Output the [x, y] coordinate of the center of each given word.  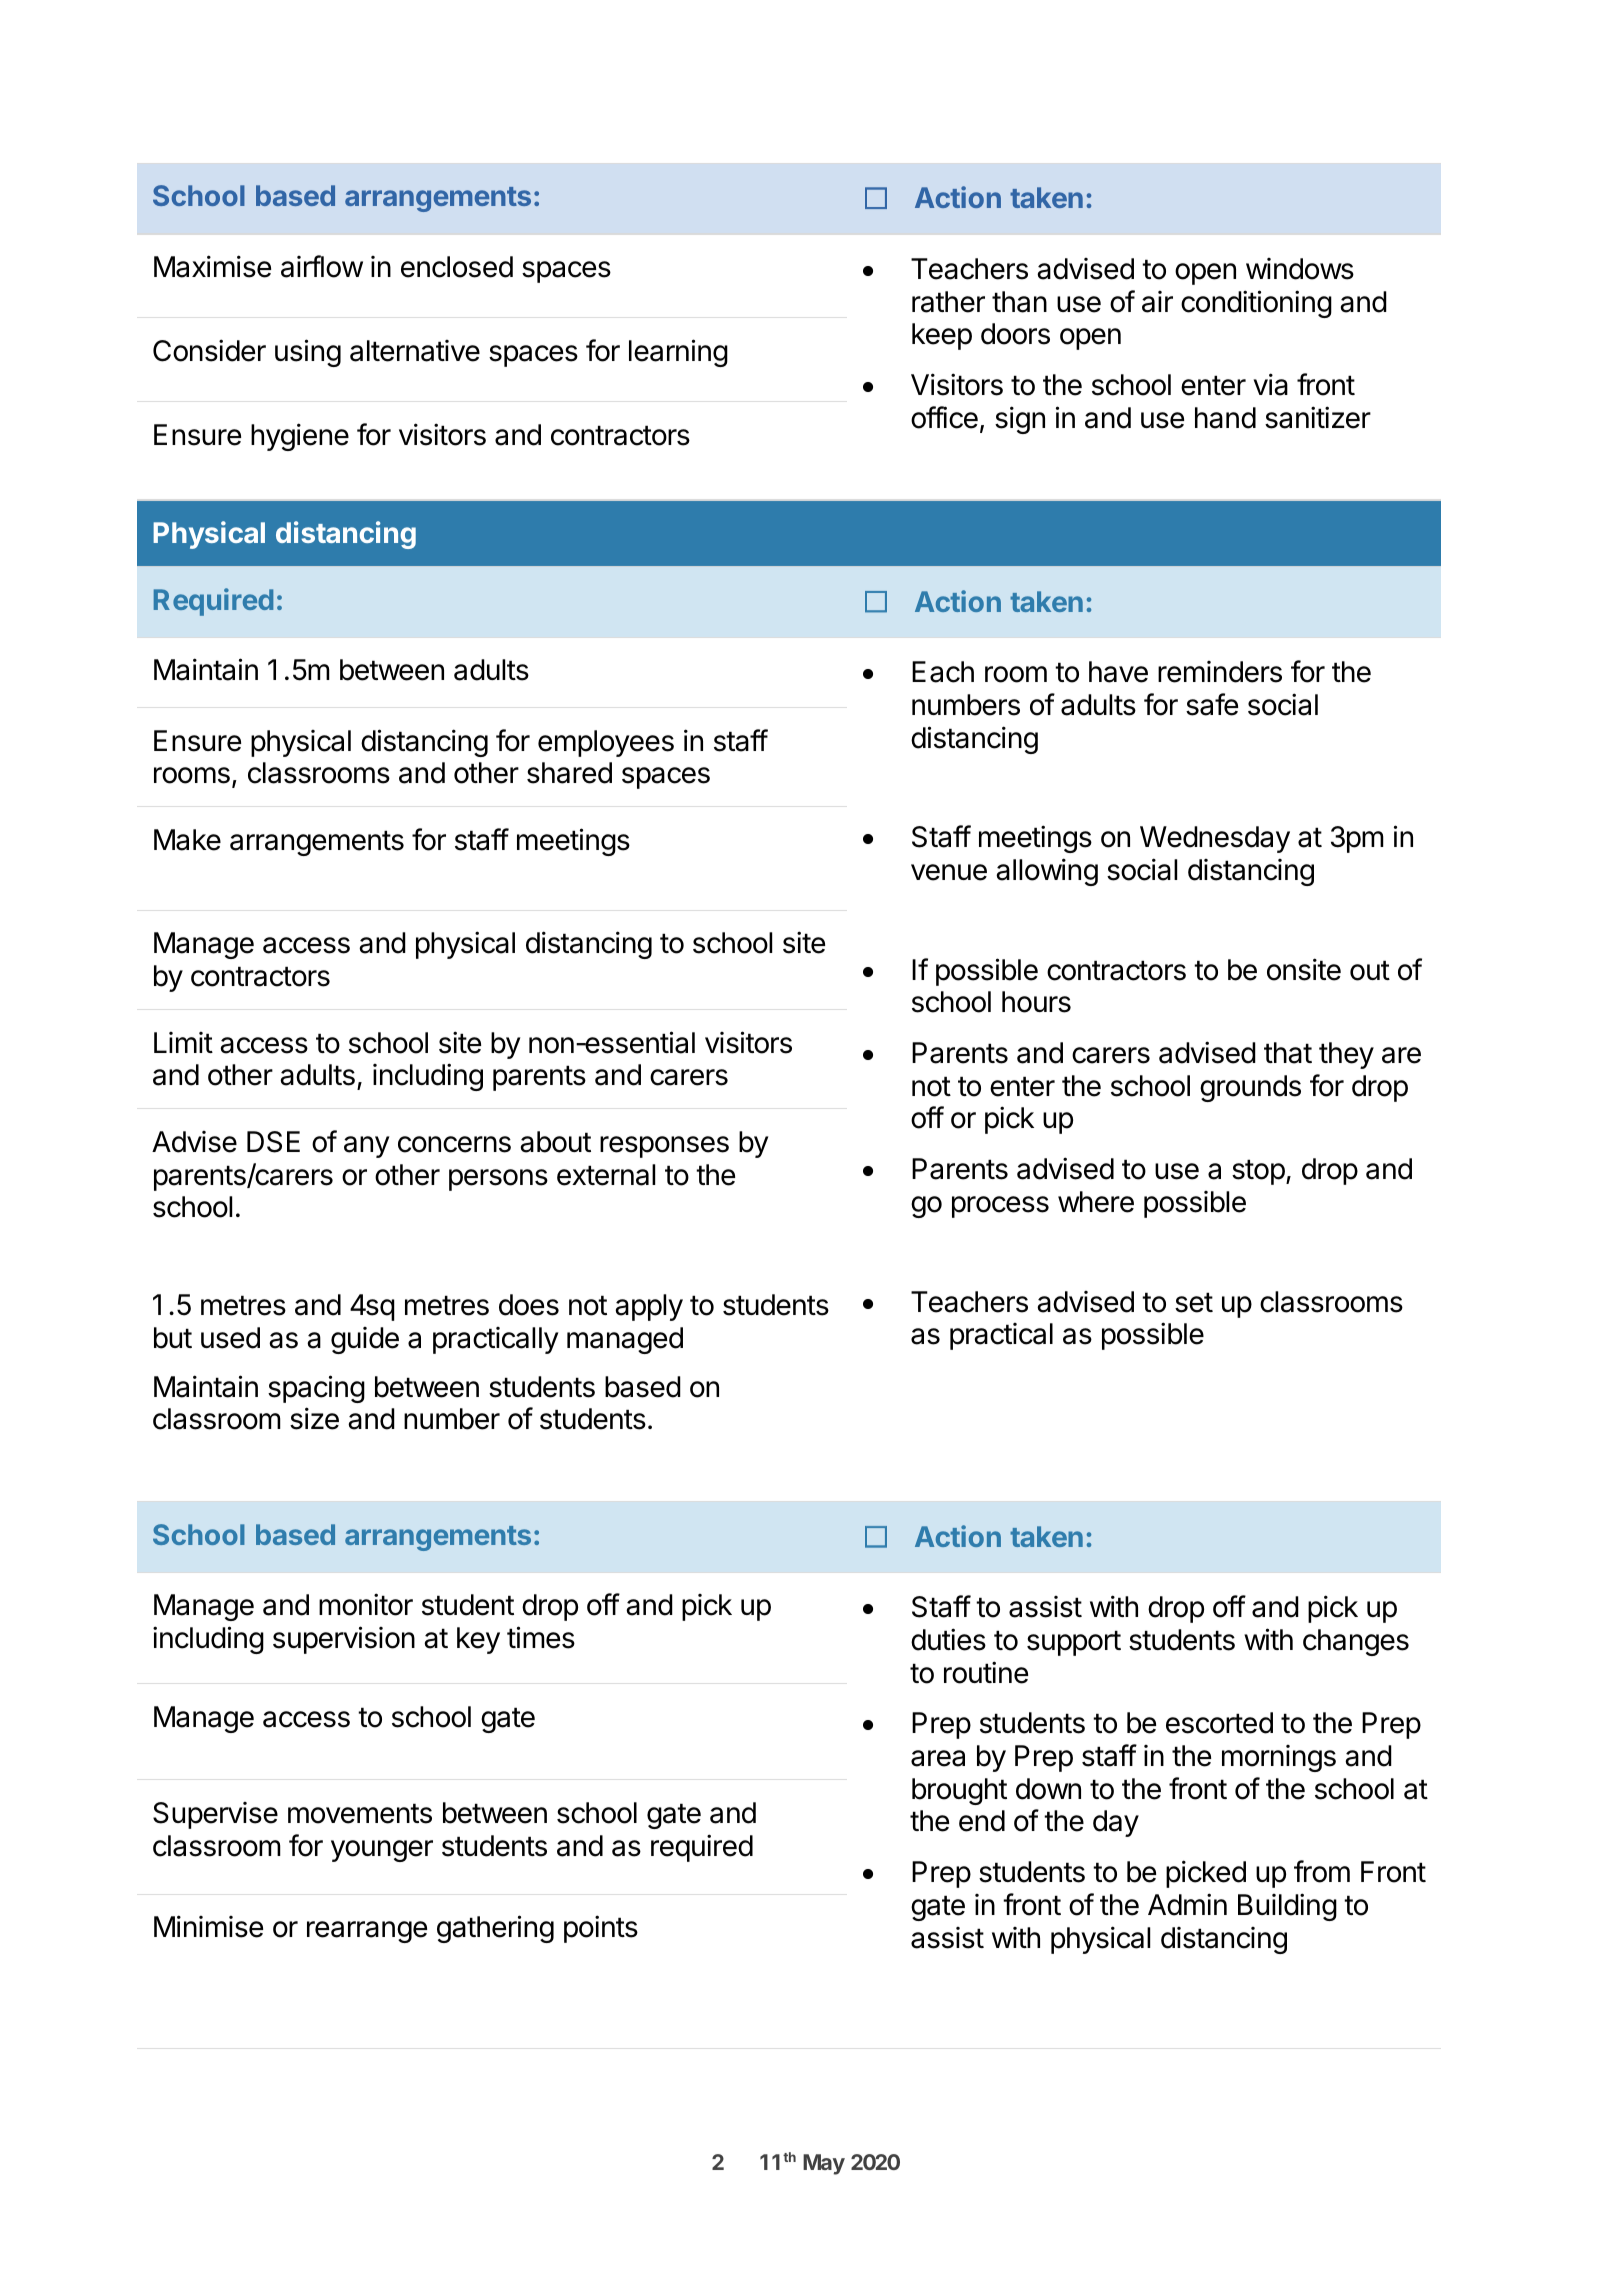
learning [678, 353]
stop [1258, 1172]
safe [1212, 704]
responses [664, 1147]
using [308, 353]
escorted [1219, 1723]
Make [187, 840]
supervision [344, 1640]
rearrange [367, 1932]
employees [606, 743]
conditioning [1256, 304]
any [366, 1147]
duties [948, 1639]
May [824, 2164]
